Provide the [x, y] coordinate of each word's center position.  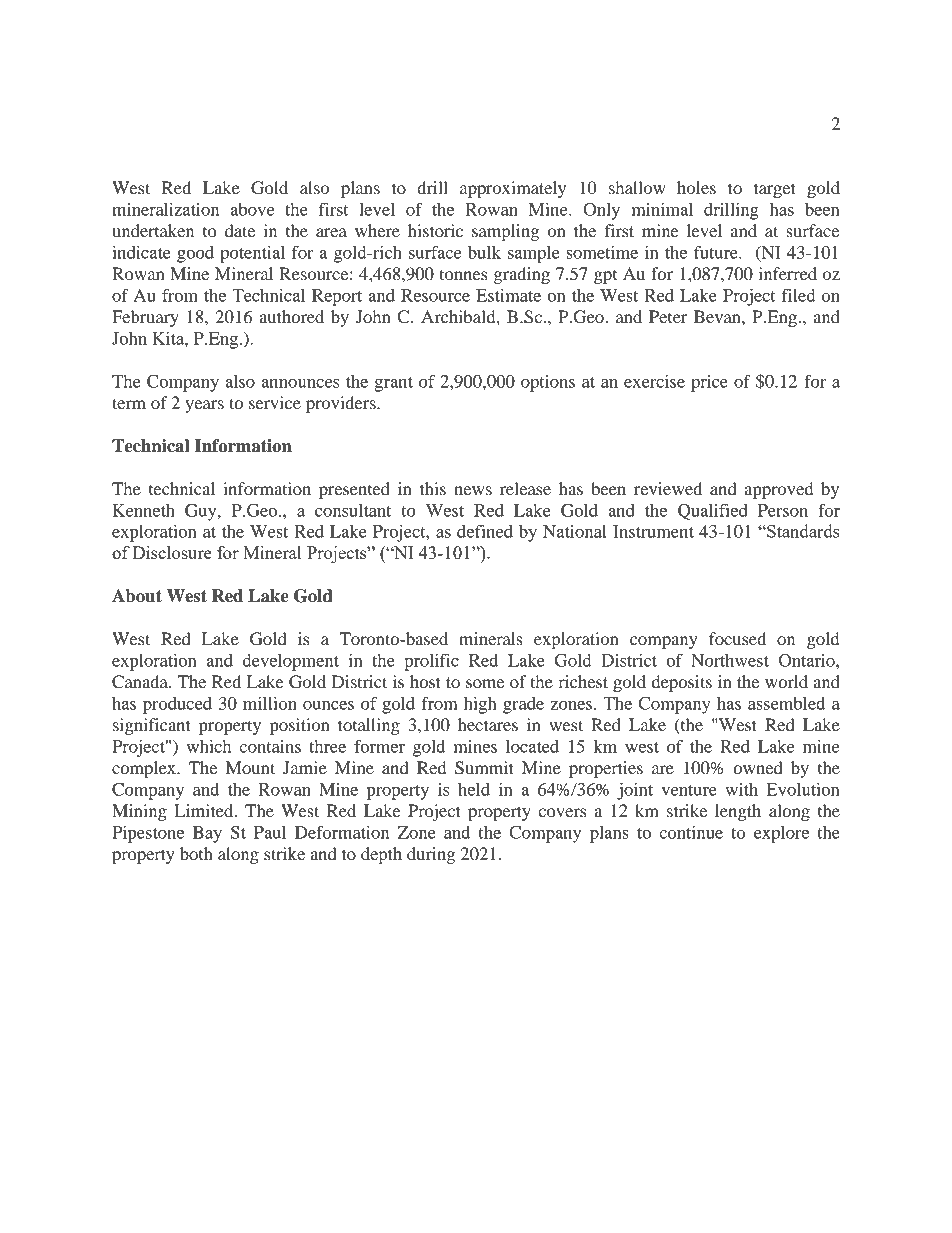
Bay [207, 834]
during [431, 855]
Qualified [713, 511]
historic [435, 230]
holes [696, 187]
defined [485, 531]
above [252, 209]
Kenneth [144, 510]
